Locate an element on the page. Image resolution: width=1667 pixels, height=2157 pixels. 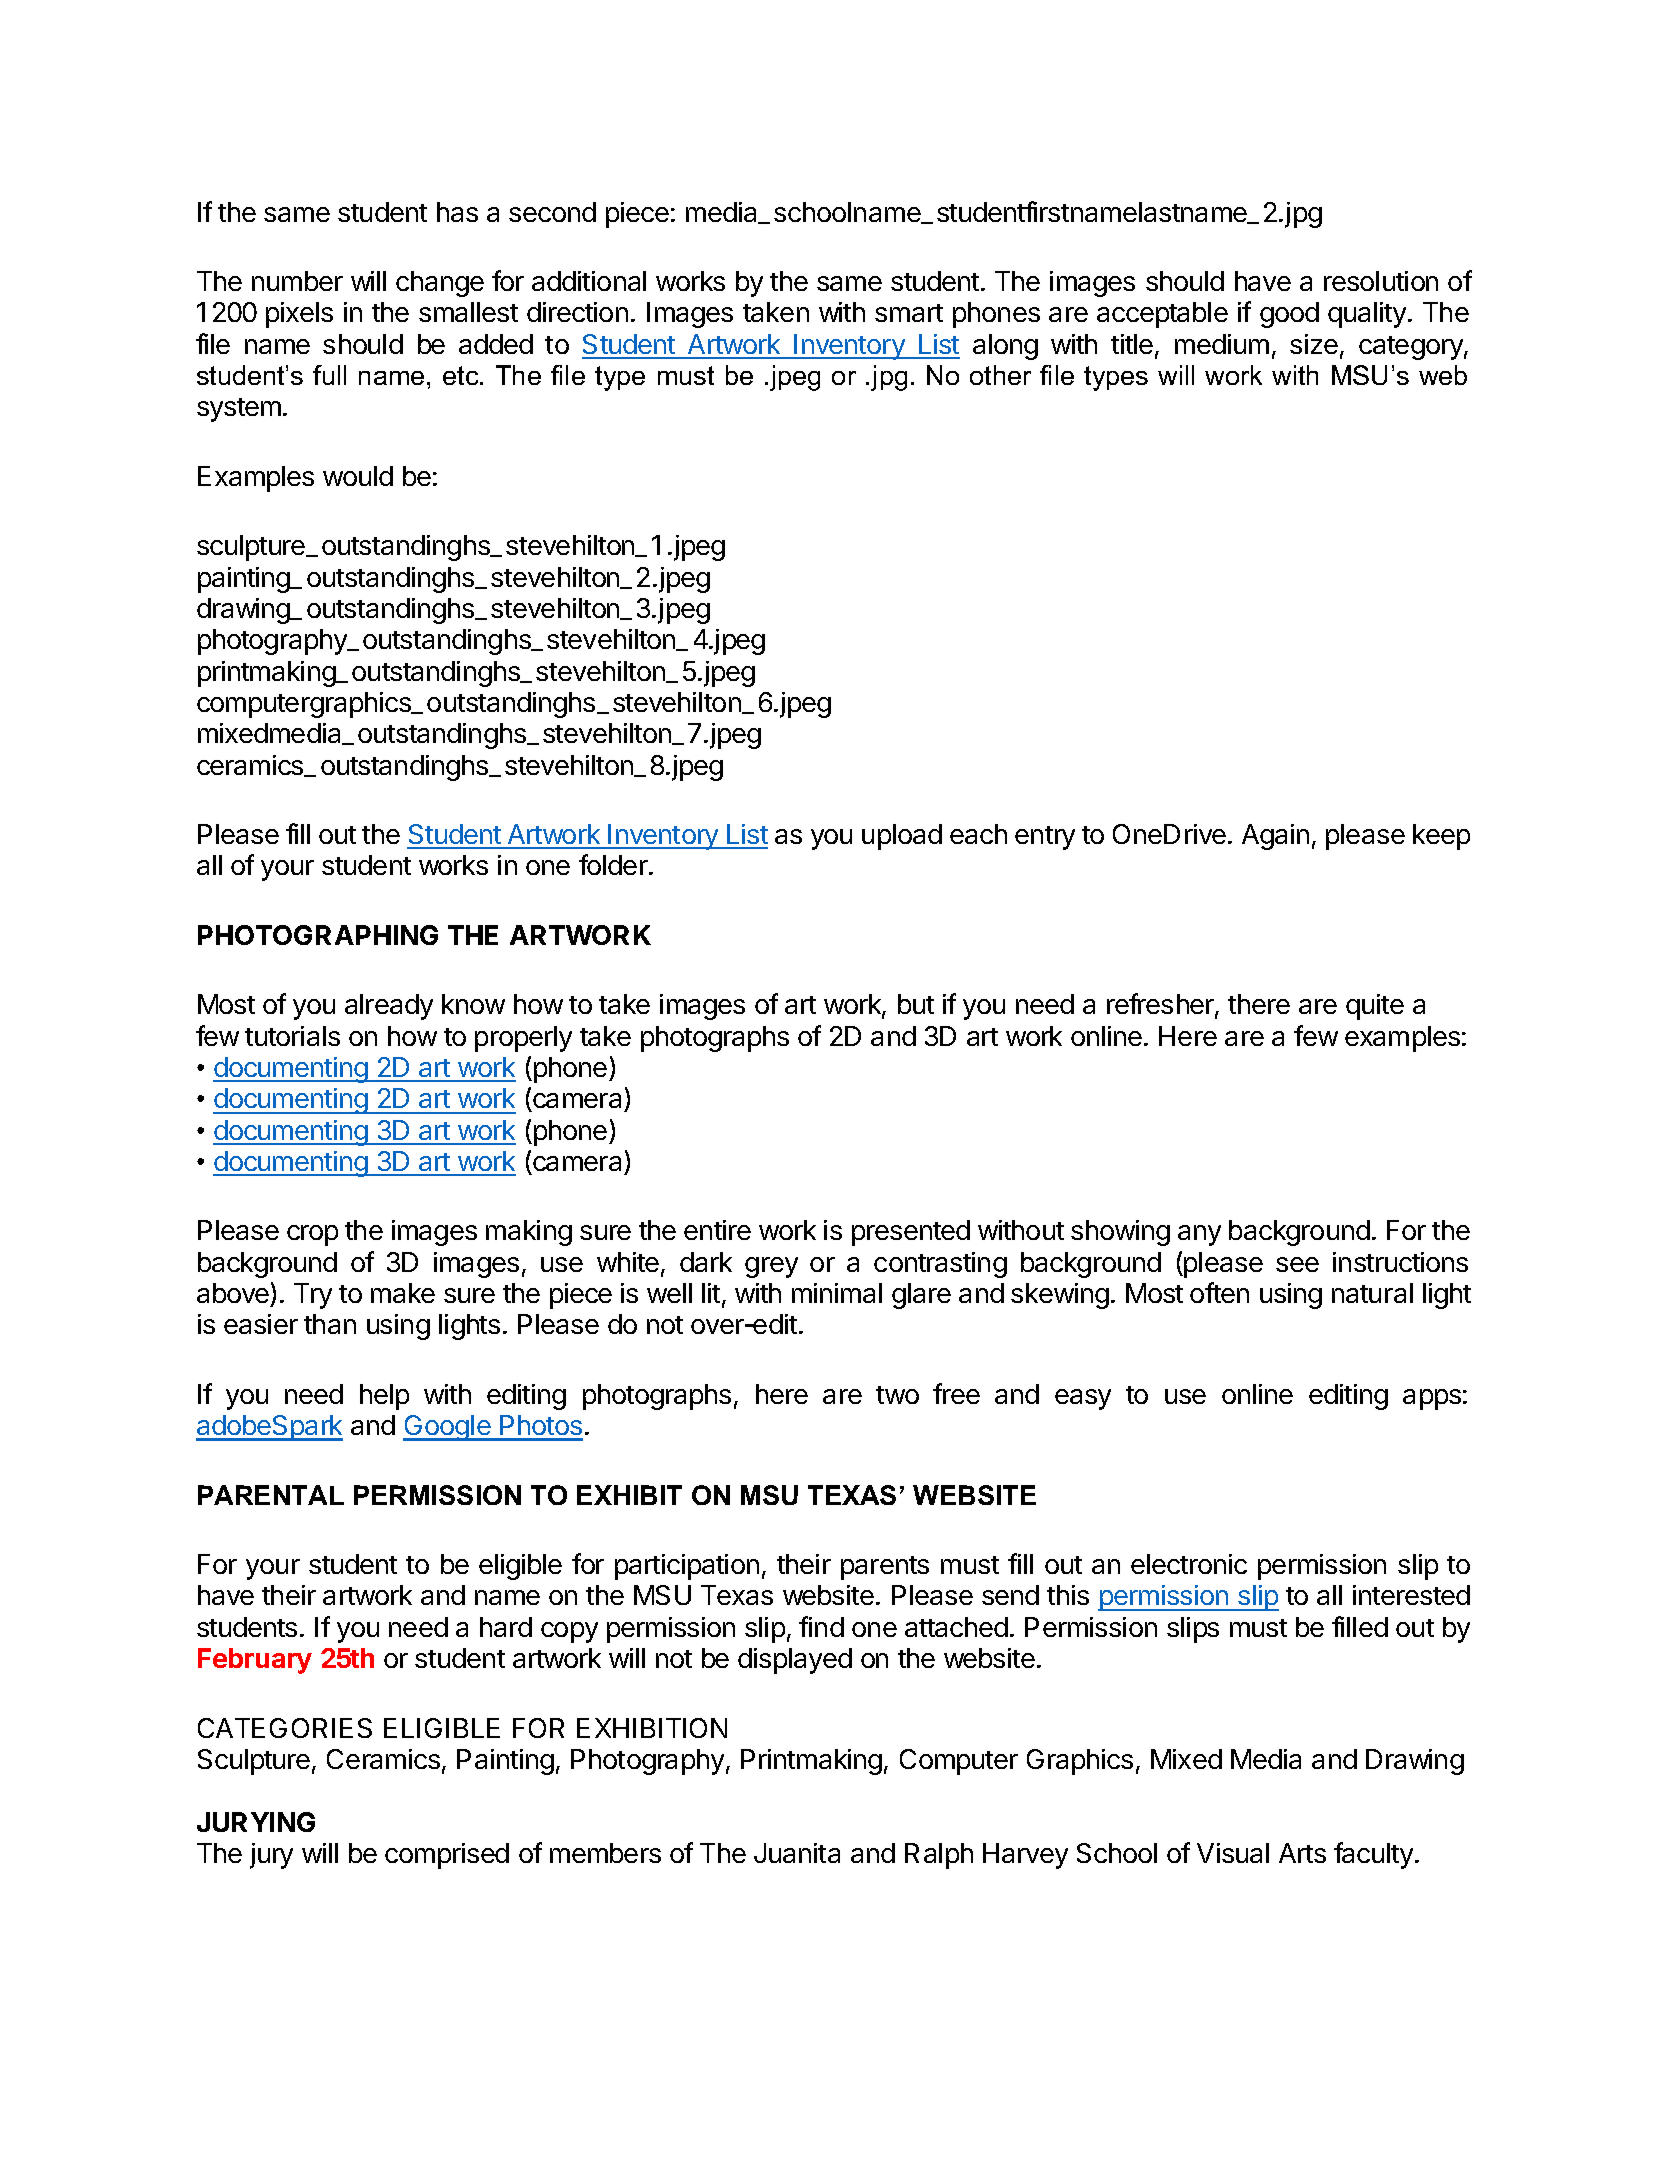
upload is located at coordinates (902, 837).
